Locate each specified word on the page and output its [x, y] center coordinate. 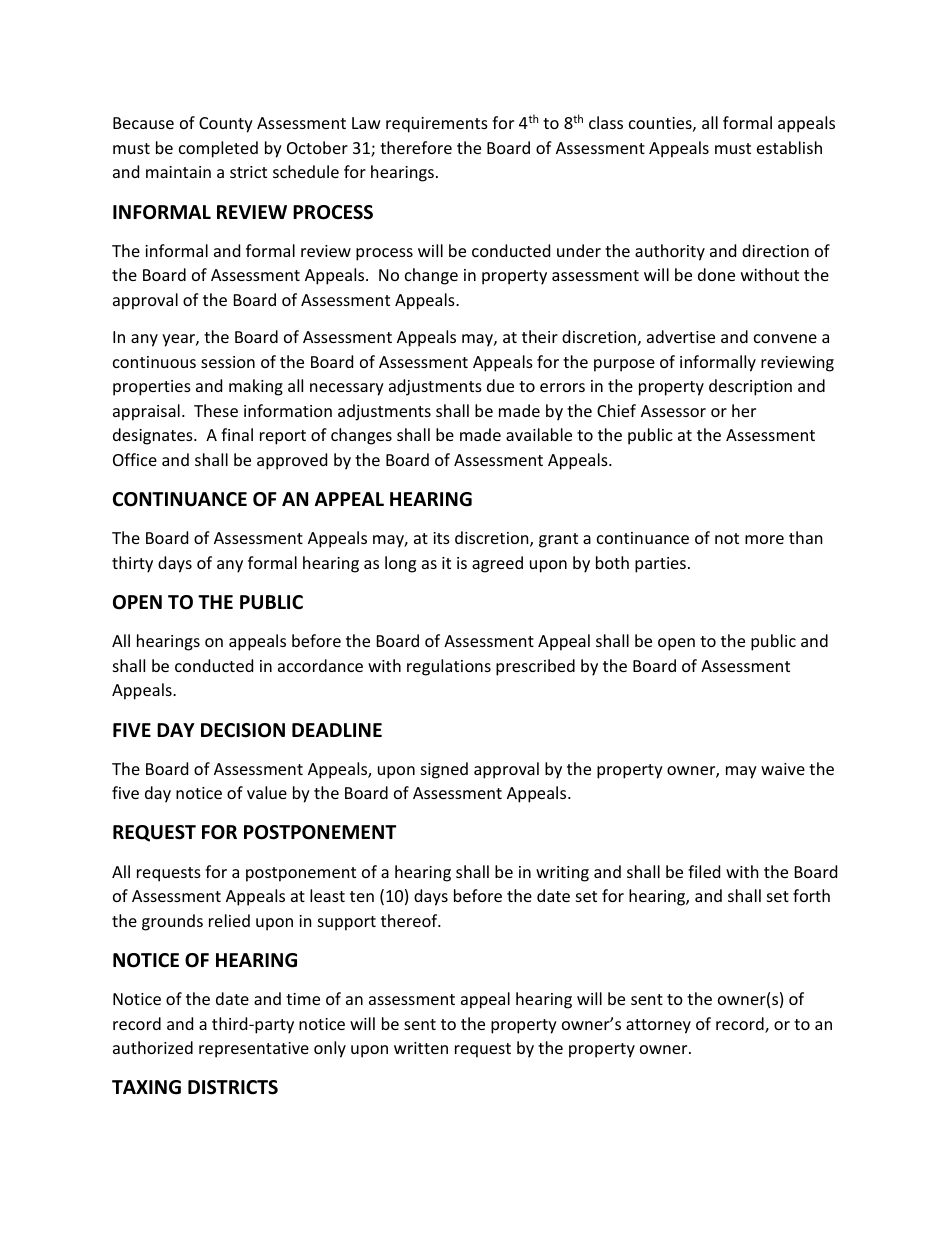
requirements [437, 125]
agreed [497, 564]
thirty [132, 564]
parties [660, 565]
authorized [153, 1047]
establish [789, 147]
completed [218, 149]
